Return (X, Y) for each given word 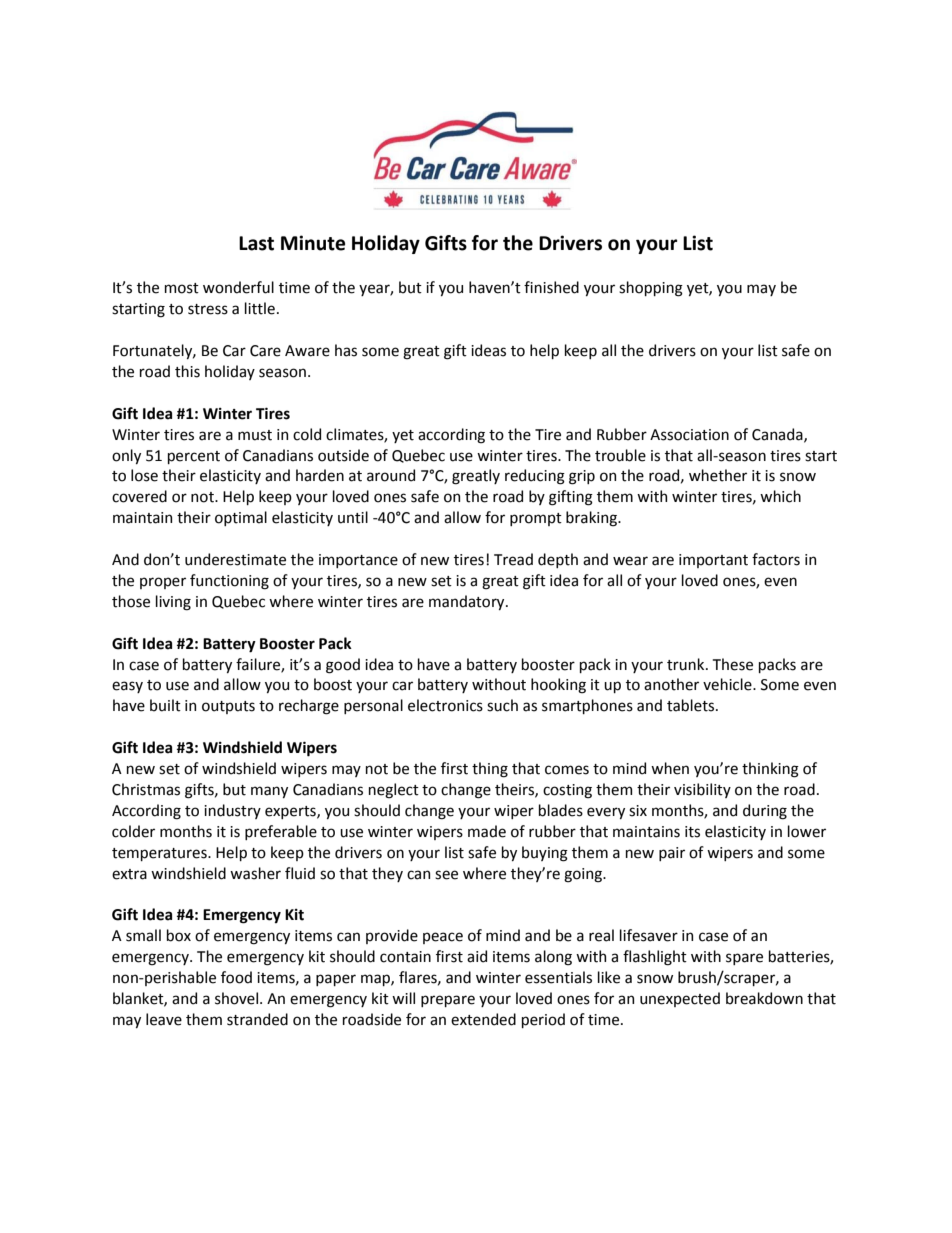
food (236, 977)
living (173, 603)
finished (551, 287)
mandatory (468, 602)
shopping (651, 289)
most (182, 288)
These (733, 664)
